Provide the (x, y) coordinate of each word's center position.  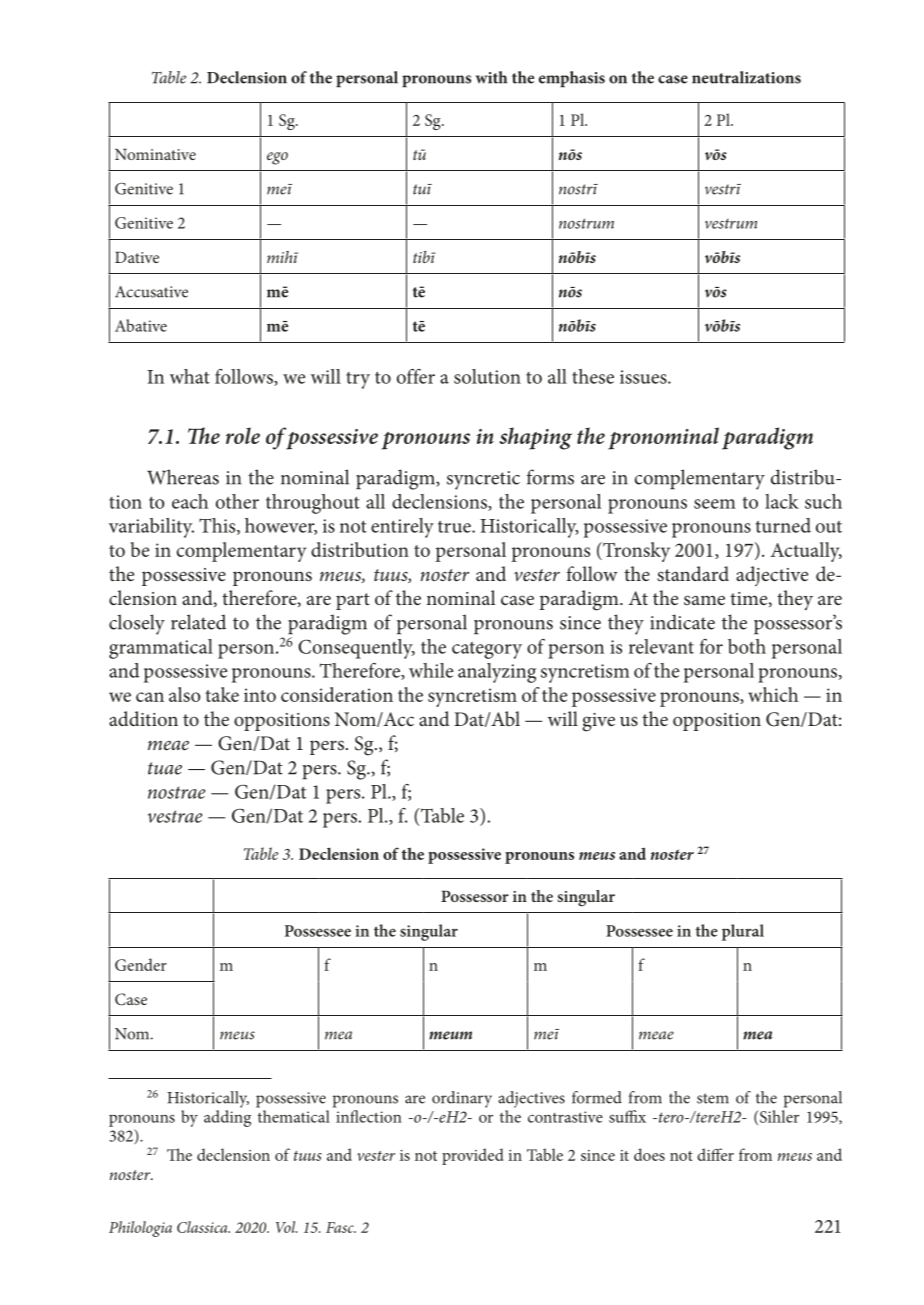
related (198, 622)
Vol (286, 1227)
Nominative (155, 154)
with (491, 77)
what (190, 376)
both (747, 646)
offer (416, 376)
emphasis (572, 79)
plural (743, 932)
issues (644, 377)
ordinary (462, 1099)
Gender (141, 964)
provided (473, 1156)
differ (715, 1154)
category (487, 650)
